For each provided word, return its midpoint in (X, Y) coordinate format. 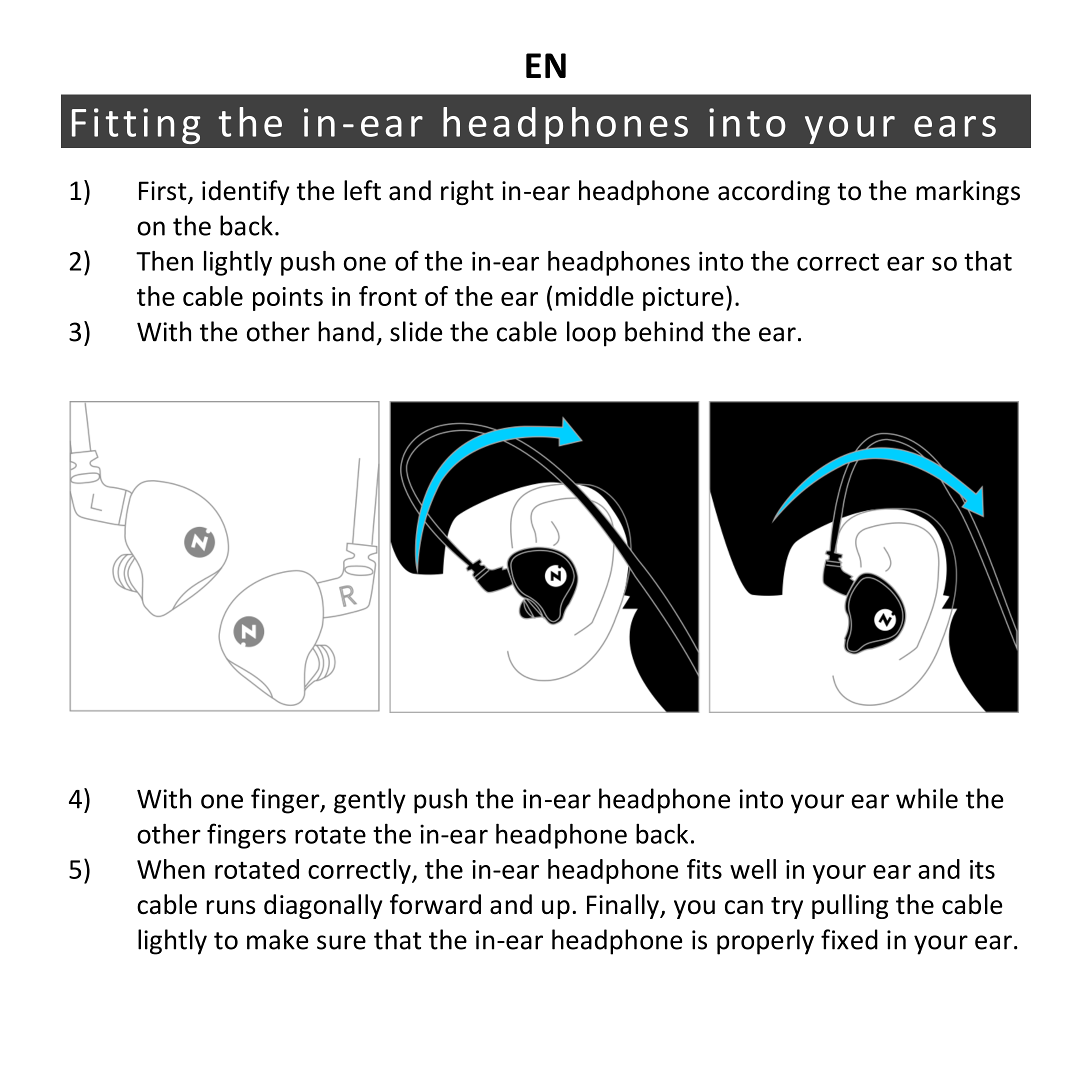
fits (704, 869)
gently (370, 801)
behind (664, 331)
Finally (624, 906)
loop (591, 334)
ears (955, 126)
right (467, 192)
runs (230, 907)
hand (346, 331)
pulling (850, 906)
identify (246, 192)
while (927, 798)
